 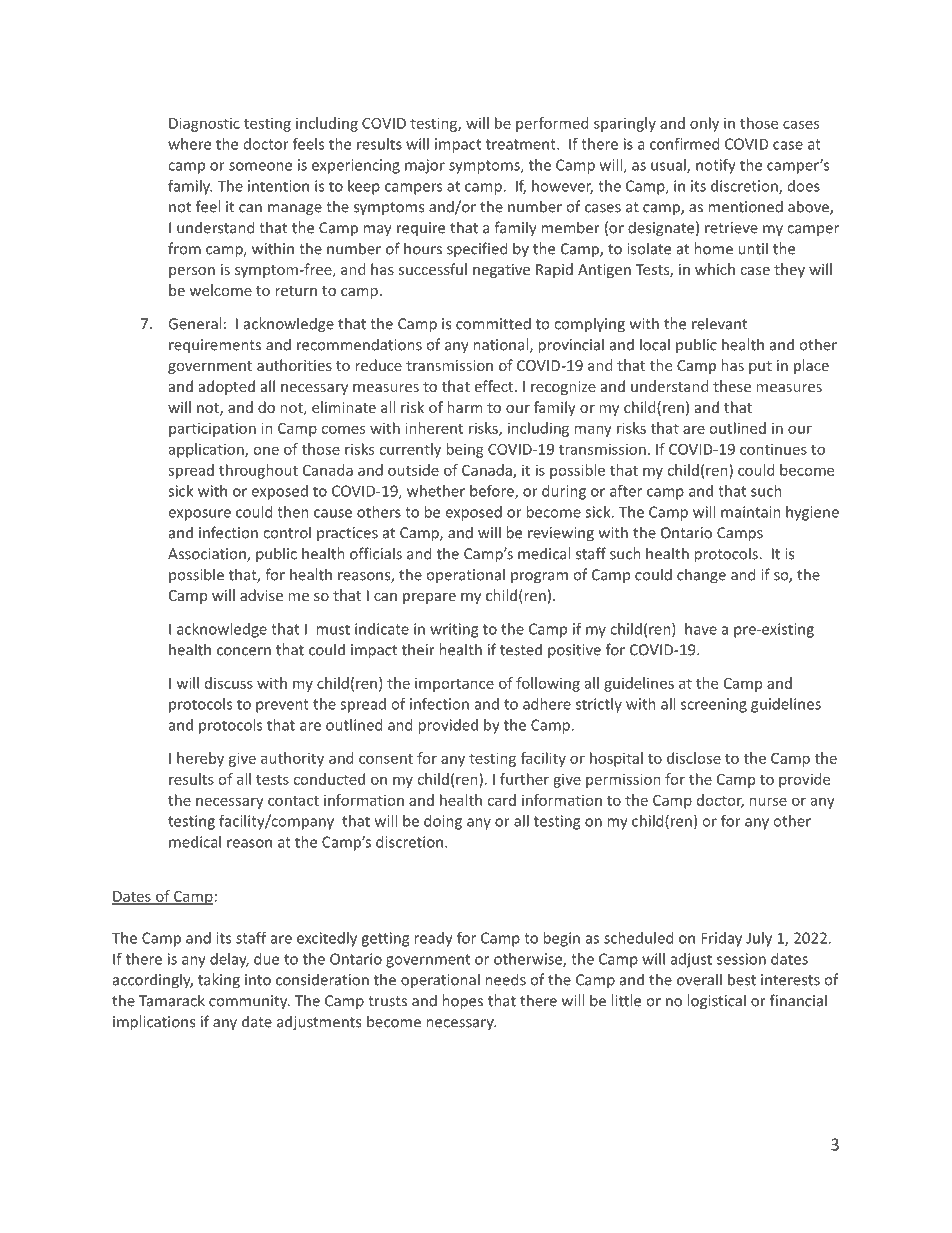 I want to click on community, so click(x=249, y=1002).
